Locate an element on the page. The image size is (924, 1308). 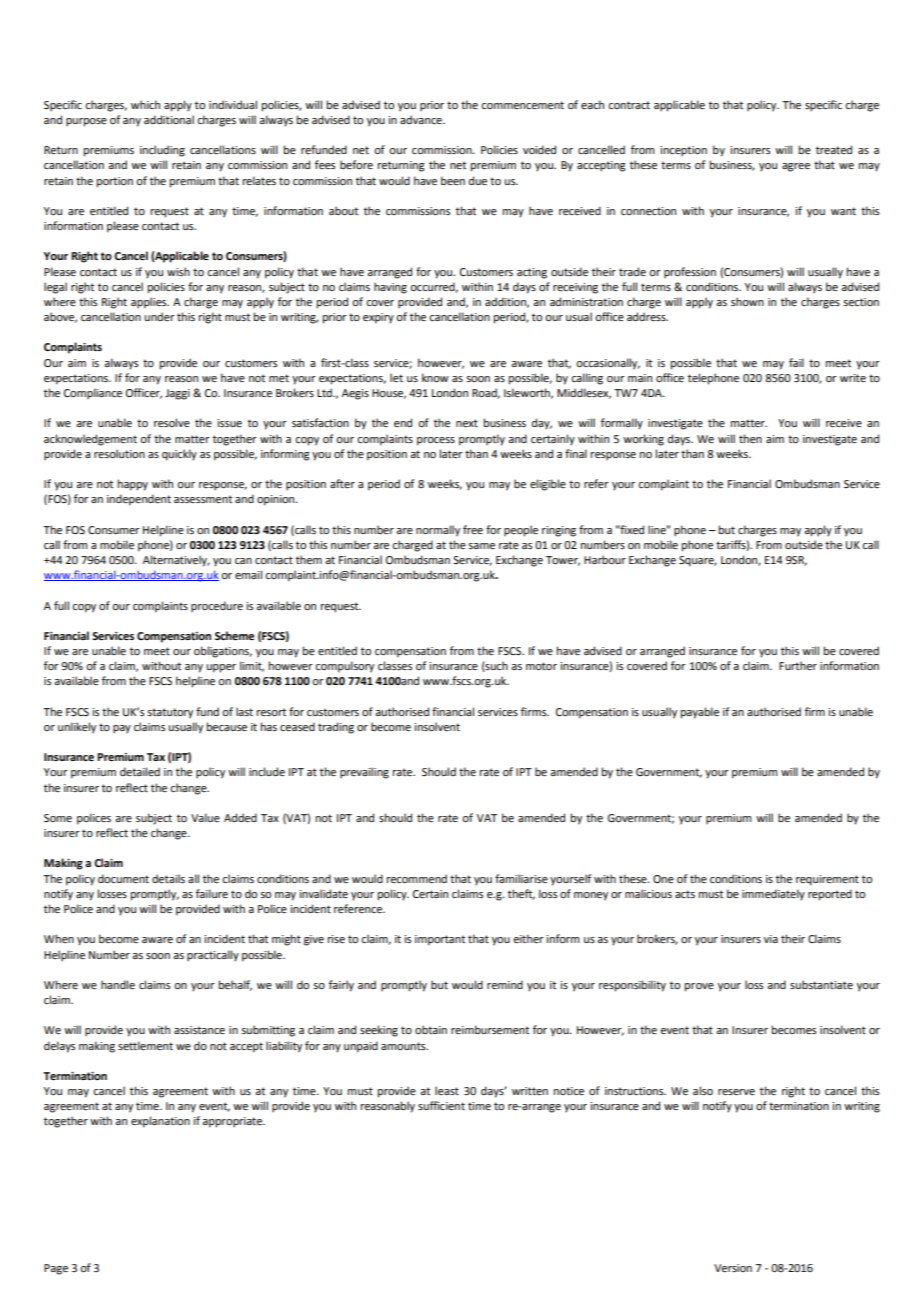
then is located at coordinates (750, 438).
